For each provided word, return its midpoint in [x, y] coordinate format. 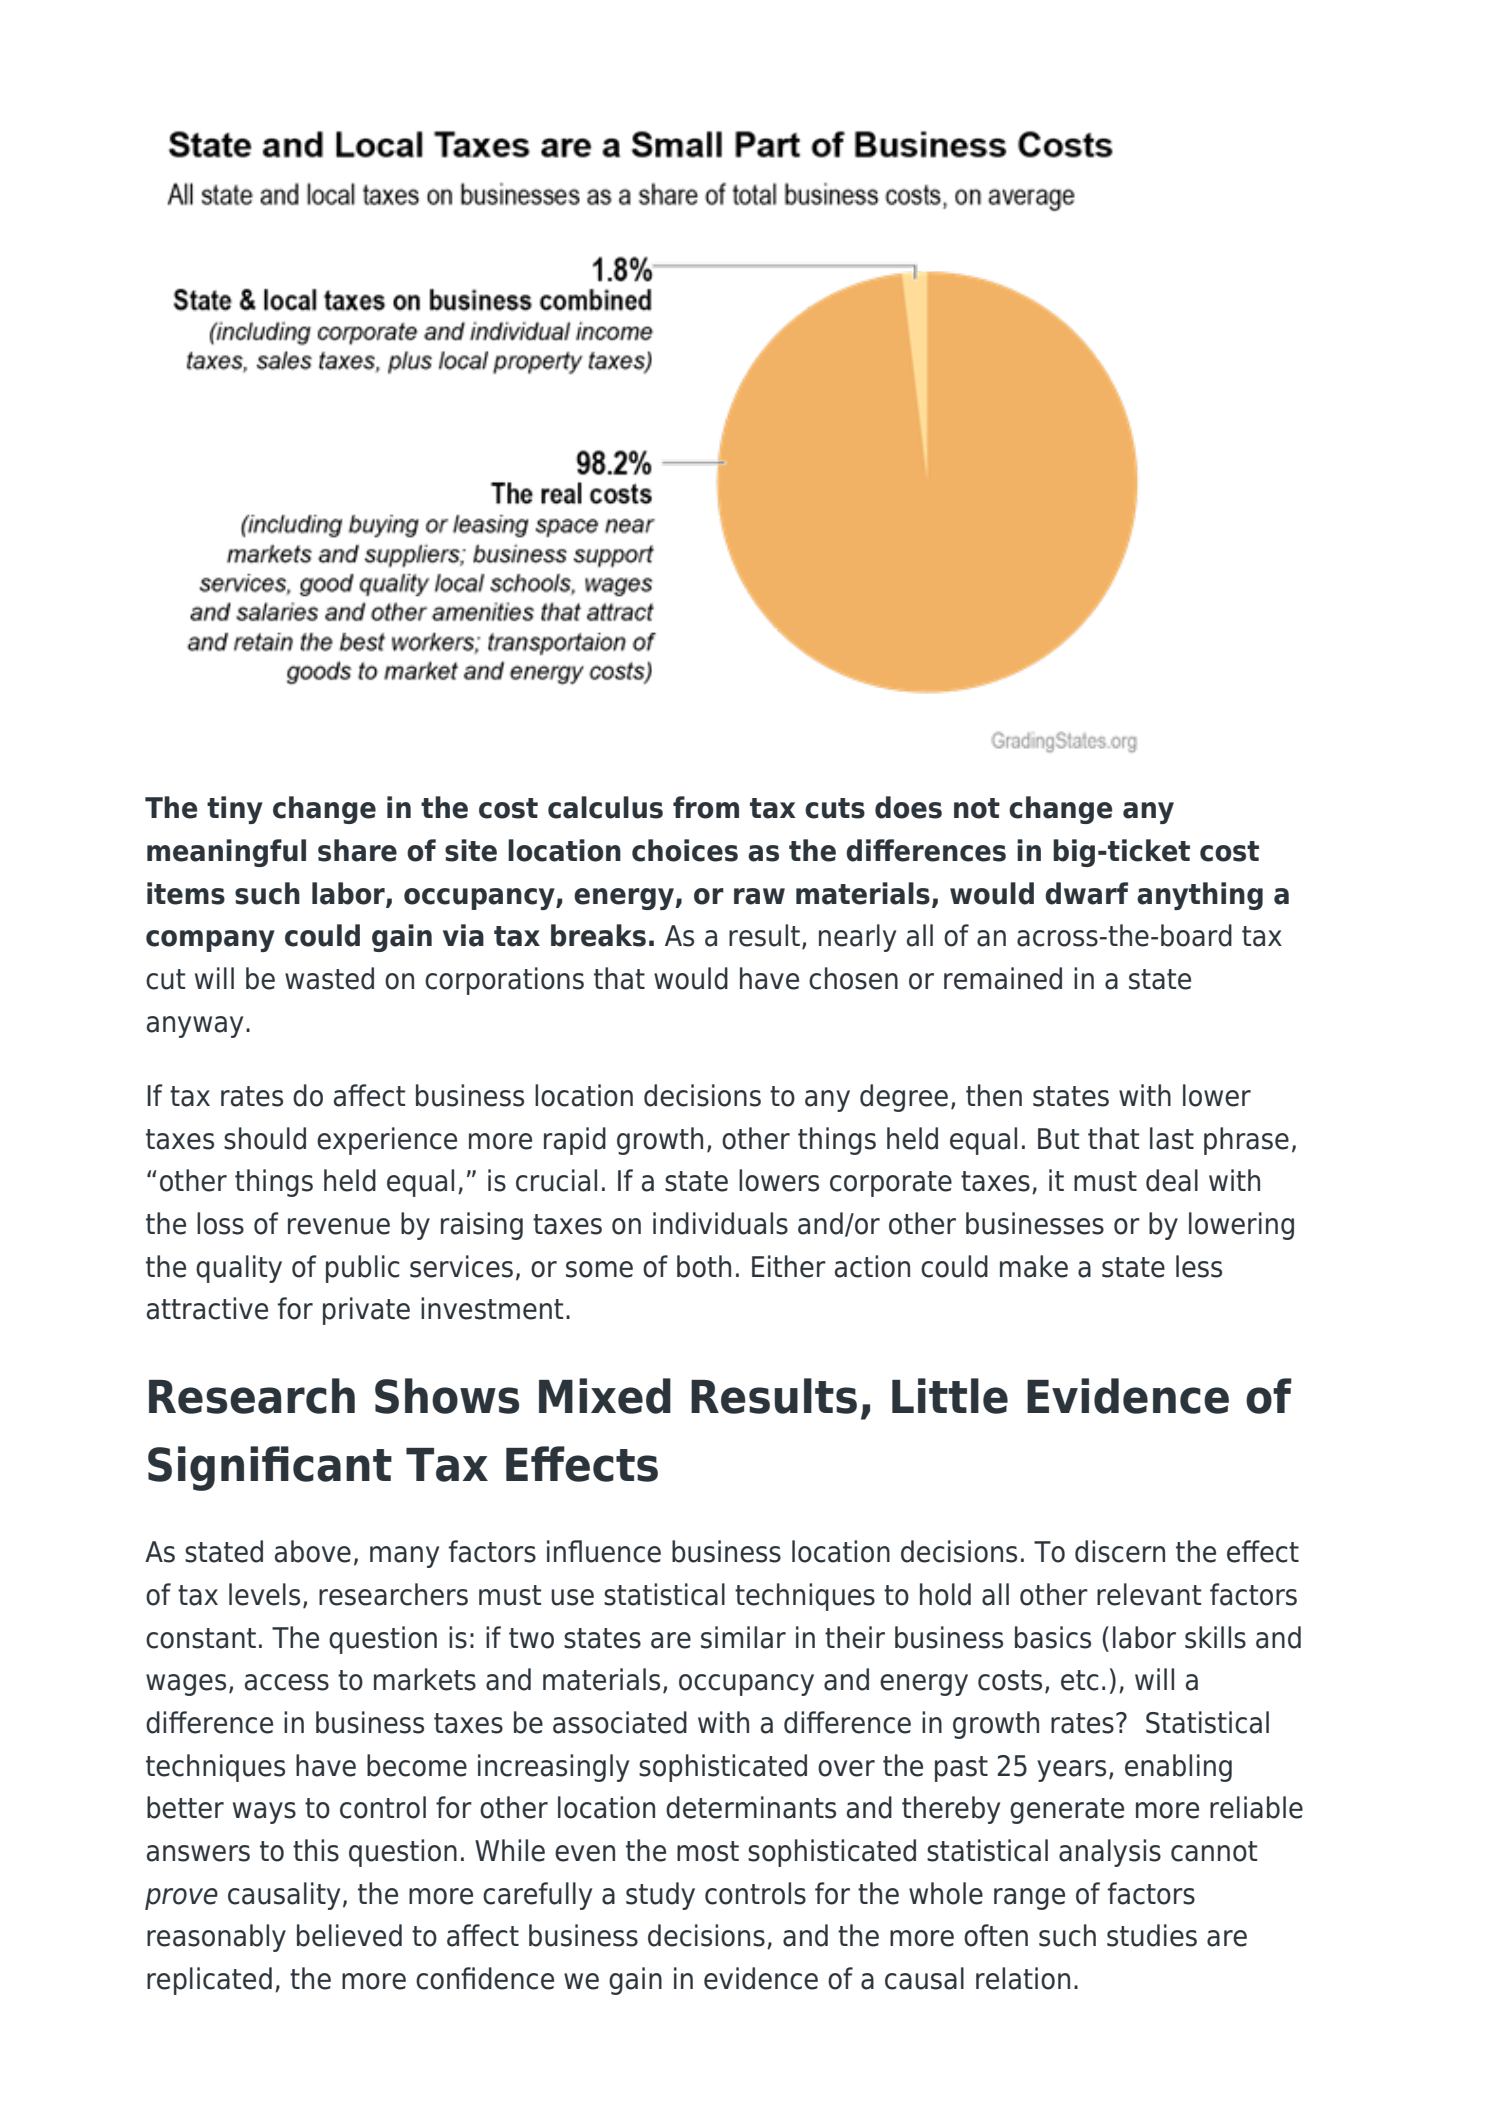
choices [685, 850]
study [660, 1896]
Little [950, 1396]
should [265, 1138]
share [357, 850]
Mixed [605, 1396]
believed [349, 1935]
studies [1152, 1935]
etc [1080, 1680]
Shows [447, 1396]
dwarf [1086, 893]
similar [743, 1637]
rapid [575, 1141]
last [1172, 1138]
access [287, 1682]
